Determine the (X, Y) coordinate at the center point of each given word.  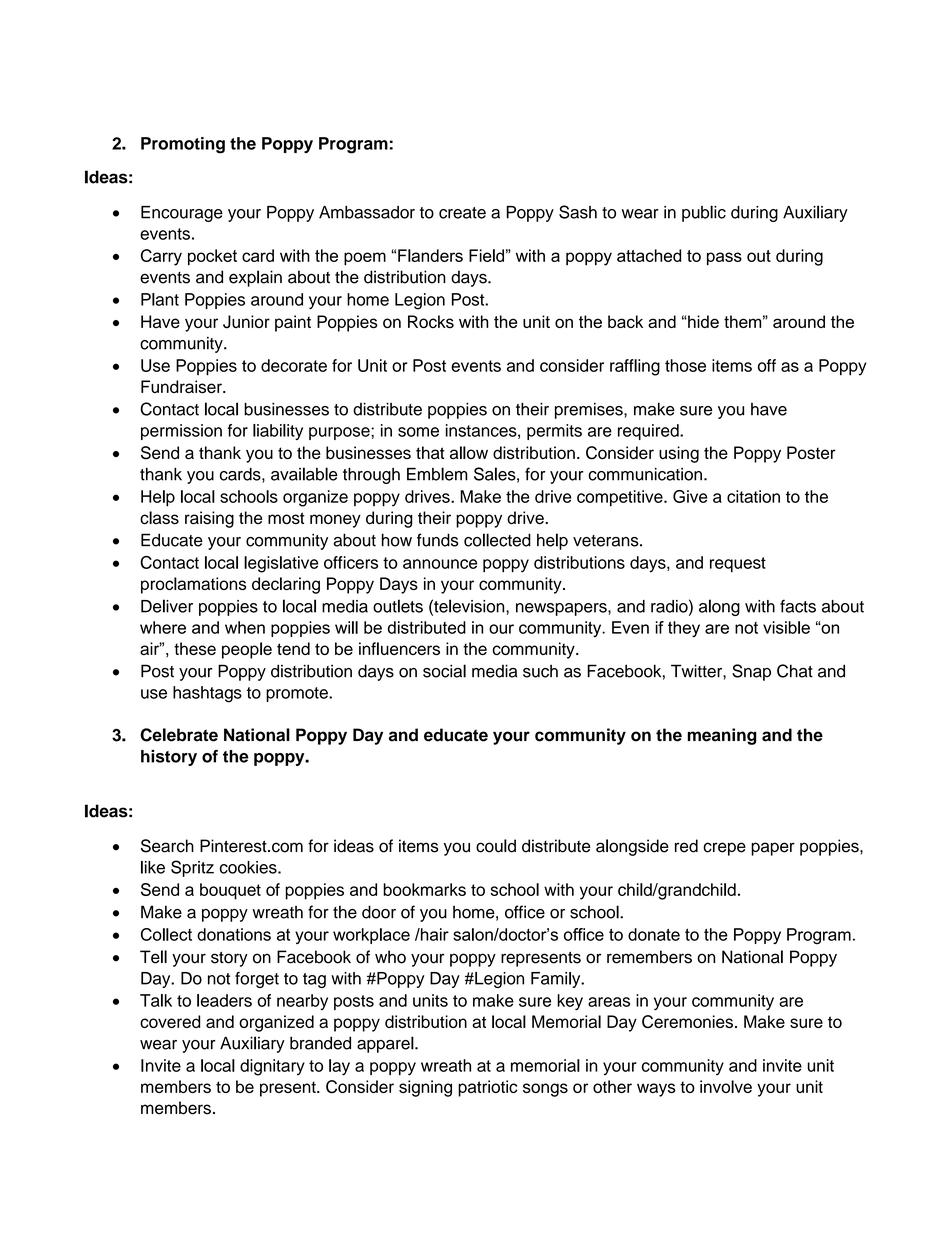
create (462, 213)
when (245, 627)
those (685, 365)
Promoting (183, 145)
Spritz (192, 868)
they (684, 629)
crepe (724, 849)
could (496, 846)
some (418, 432)
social (444, 671)
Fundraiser (182, 387)
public (704, 213)
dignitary (272, 1067)
